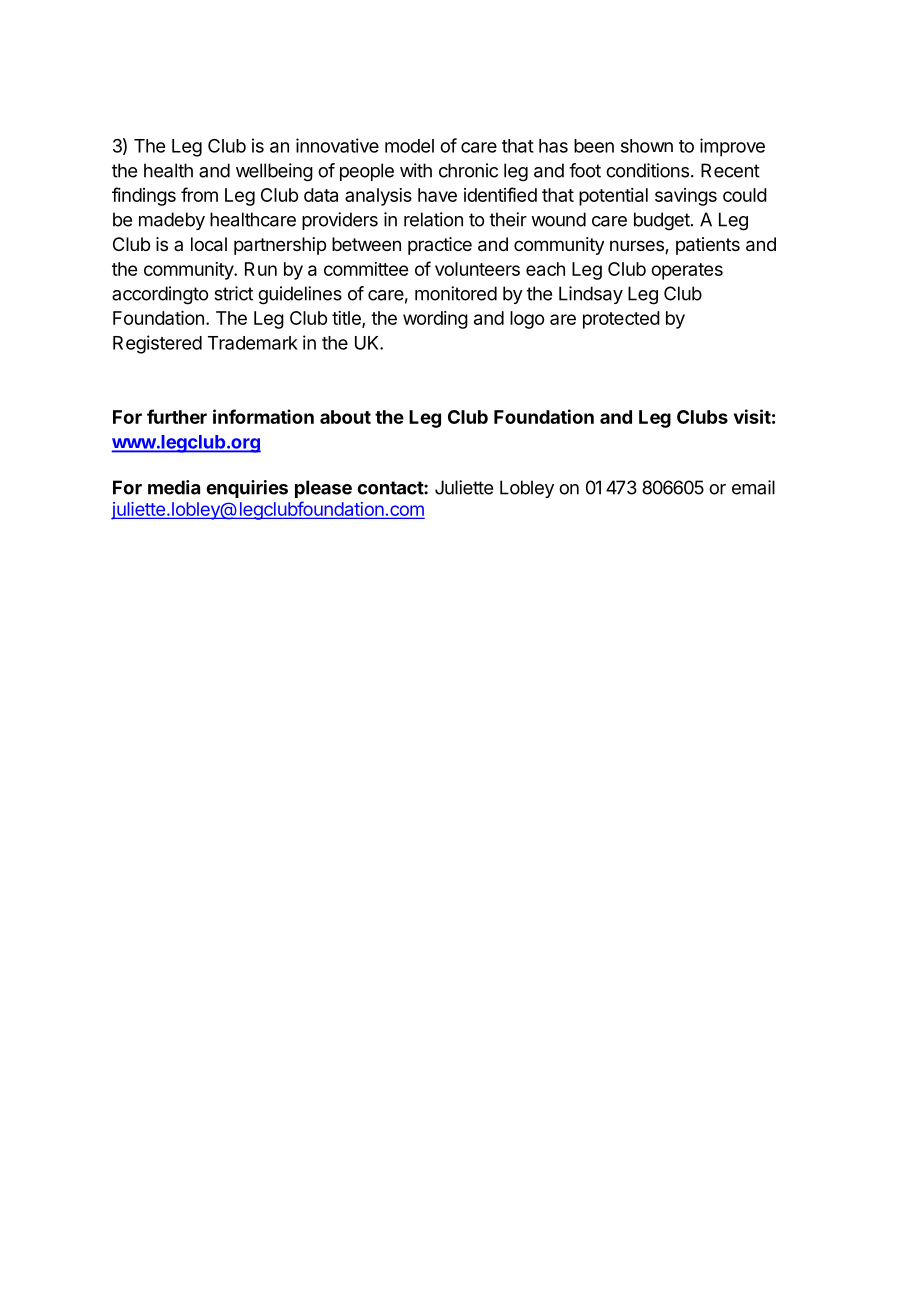 The height and width of the page is (1307, 924). What do you see at coordinates (323, 489) in the page?
I see `please` at bounding box center [323, 489].
